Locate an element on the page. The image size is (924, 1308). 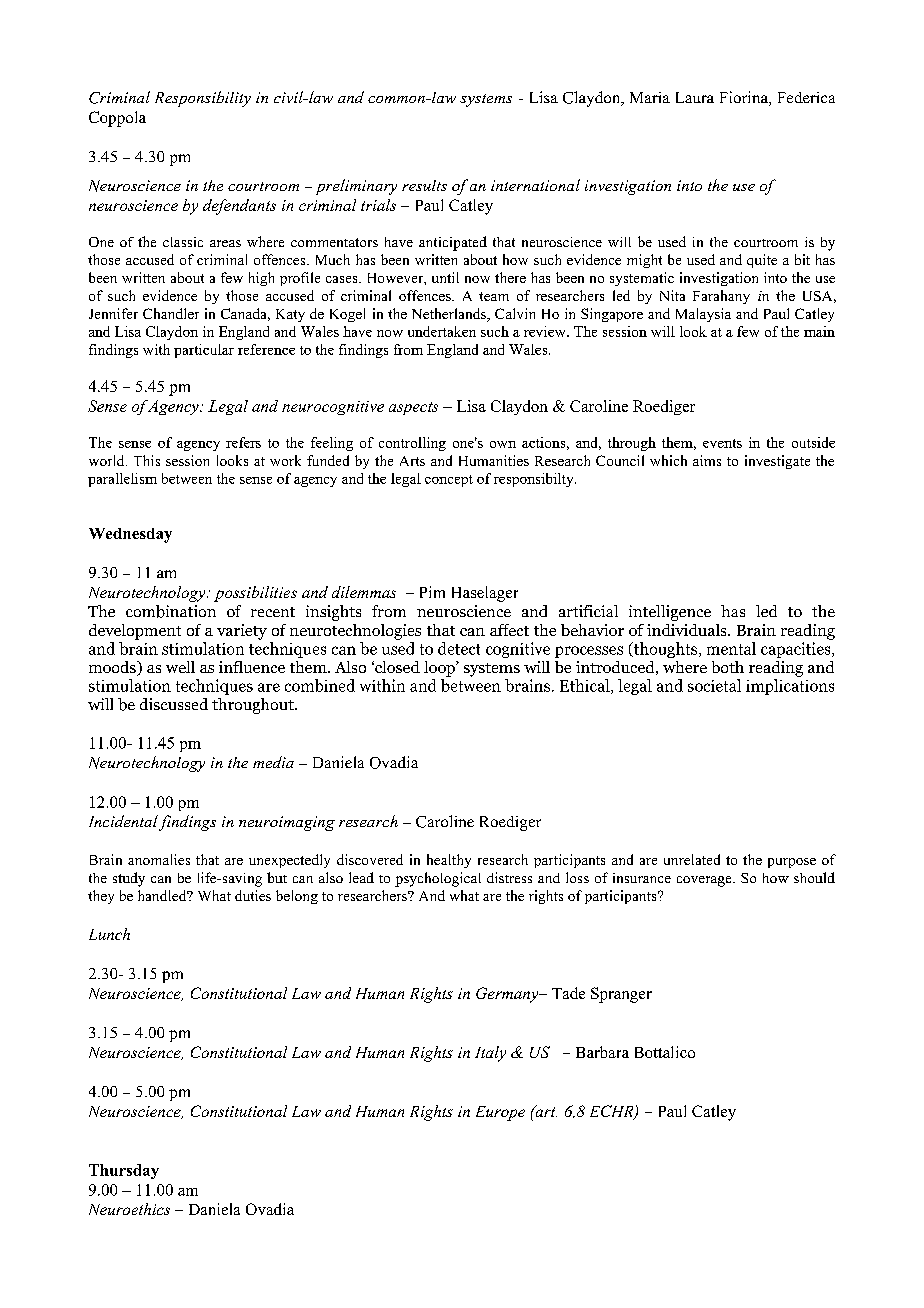
events is located at coordinates (722, 443).
